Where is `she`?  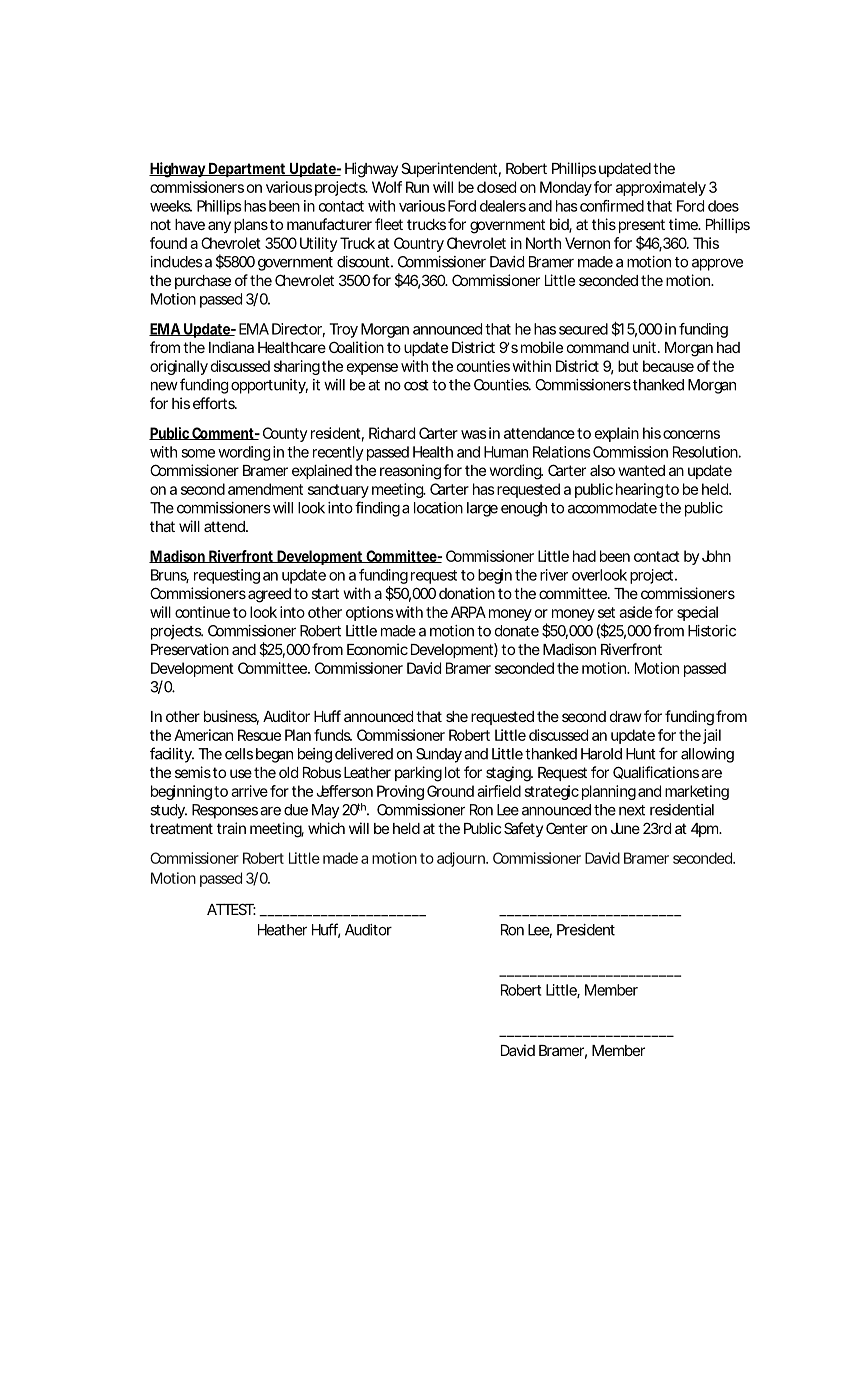
she is located at coordinates (457, 716).
